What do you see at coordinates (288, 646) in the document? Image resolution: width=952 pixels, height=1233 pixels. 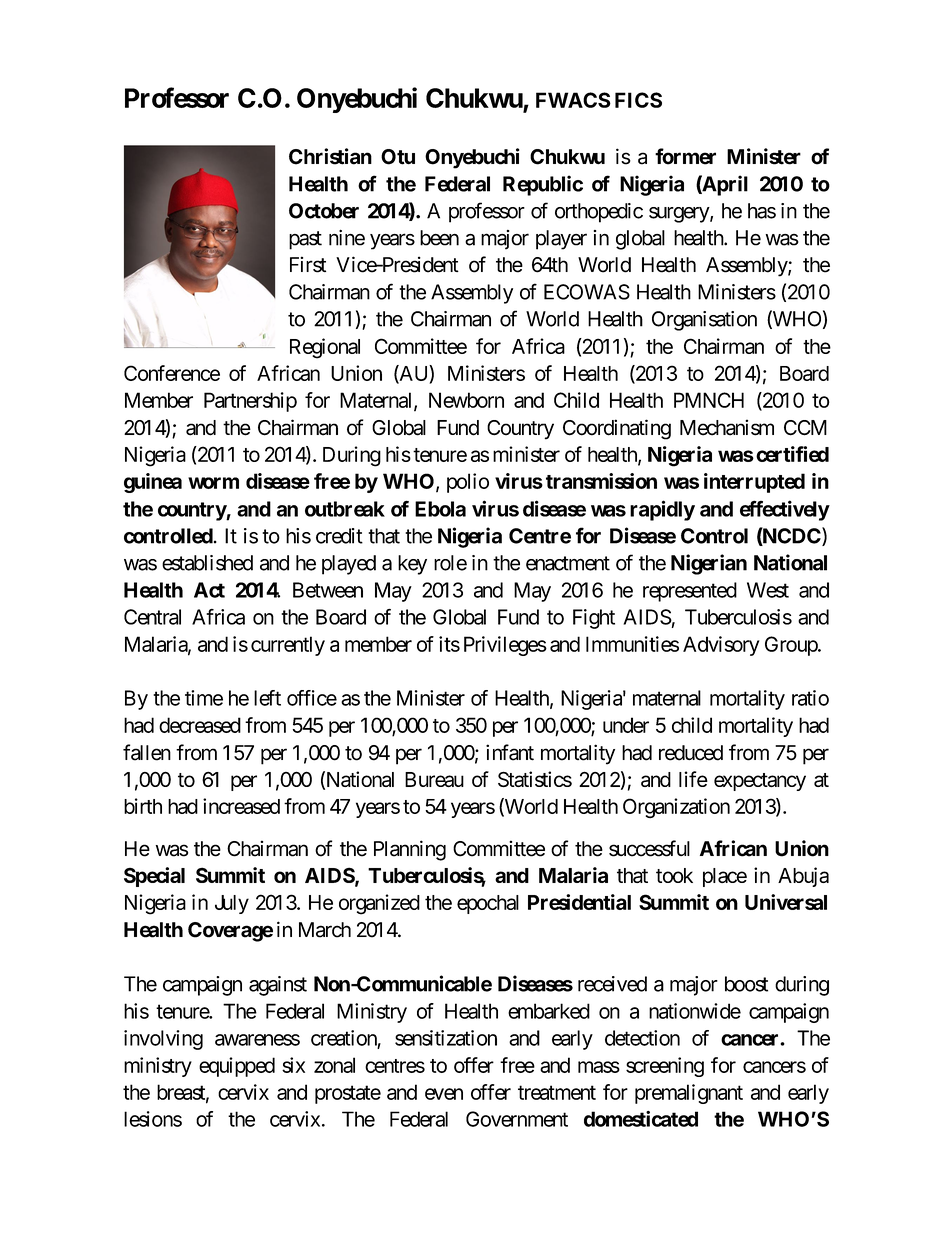 I see `currently` at bounding box center [288, 646].
